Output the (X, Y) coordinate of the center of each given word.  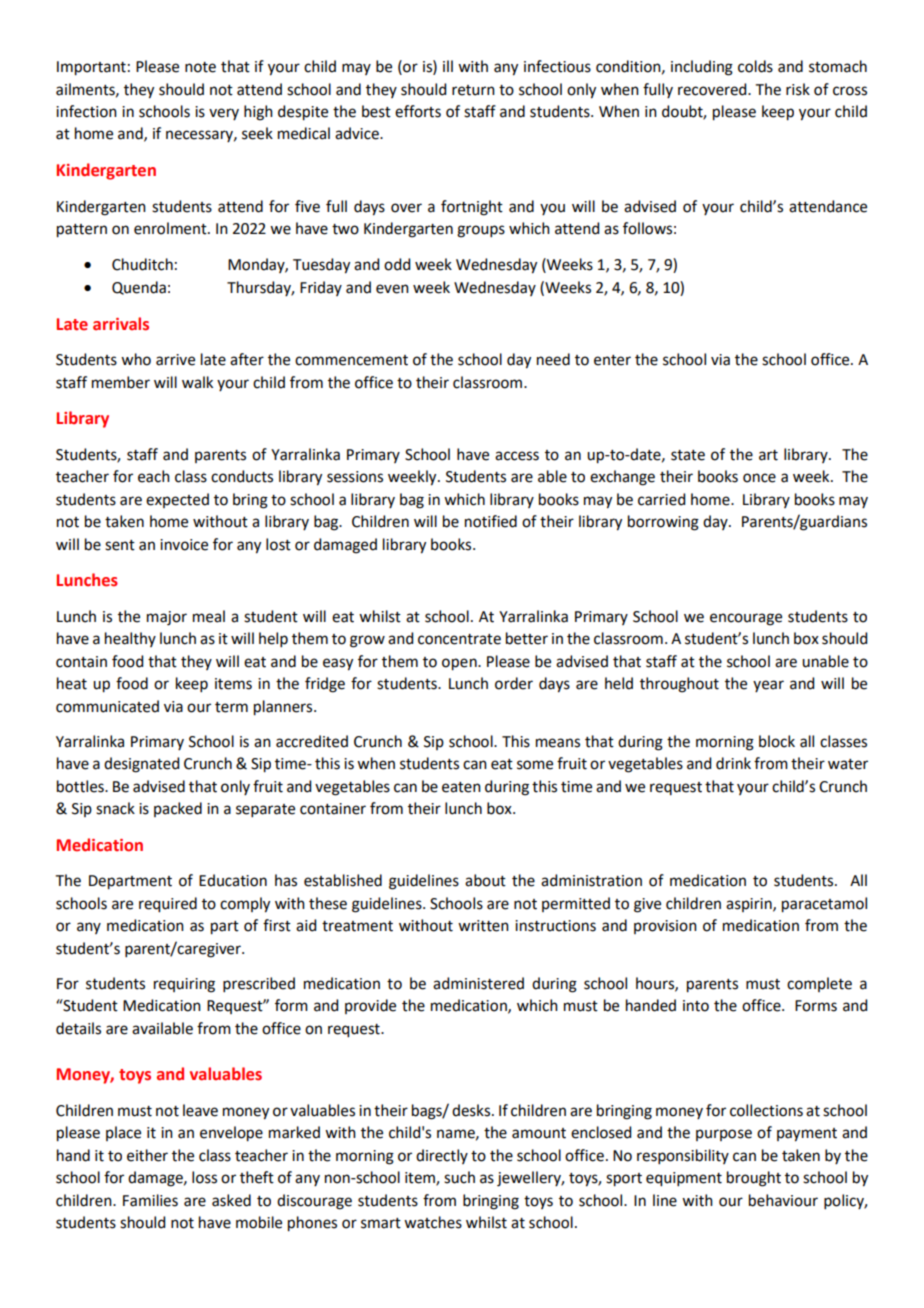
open (460, 664)
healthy (130, 639)
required (168, 905)
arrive (175, 360)
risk (798, 89)
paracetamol (824, 905)
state (688, 455)
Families (150, 1200)
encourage (746, 619)
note (200, 67)
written (483, 926)
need (553, 359)
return (473, 90)
